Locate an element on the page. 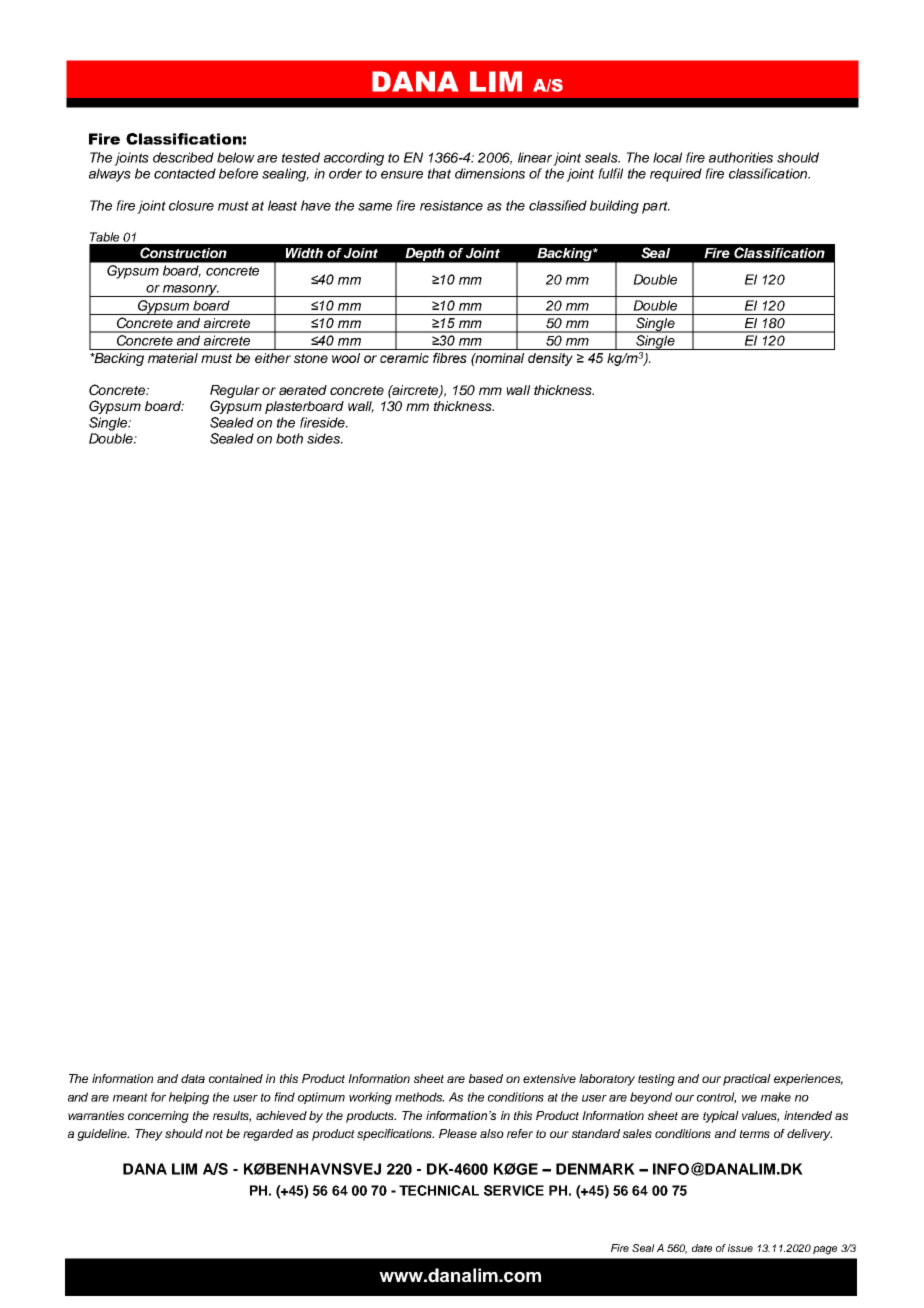 Image resolution: width=924 pixels, height=1308 pixels. authorities is located at coordinates (741, 157).
